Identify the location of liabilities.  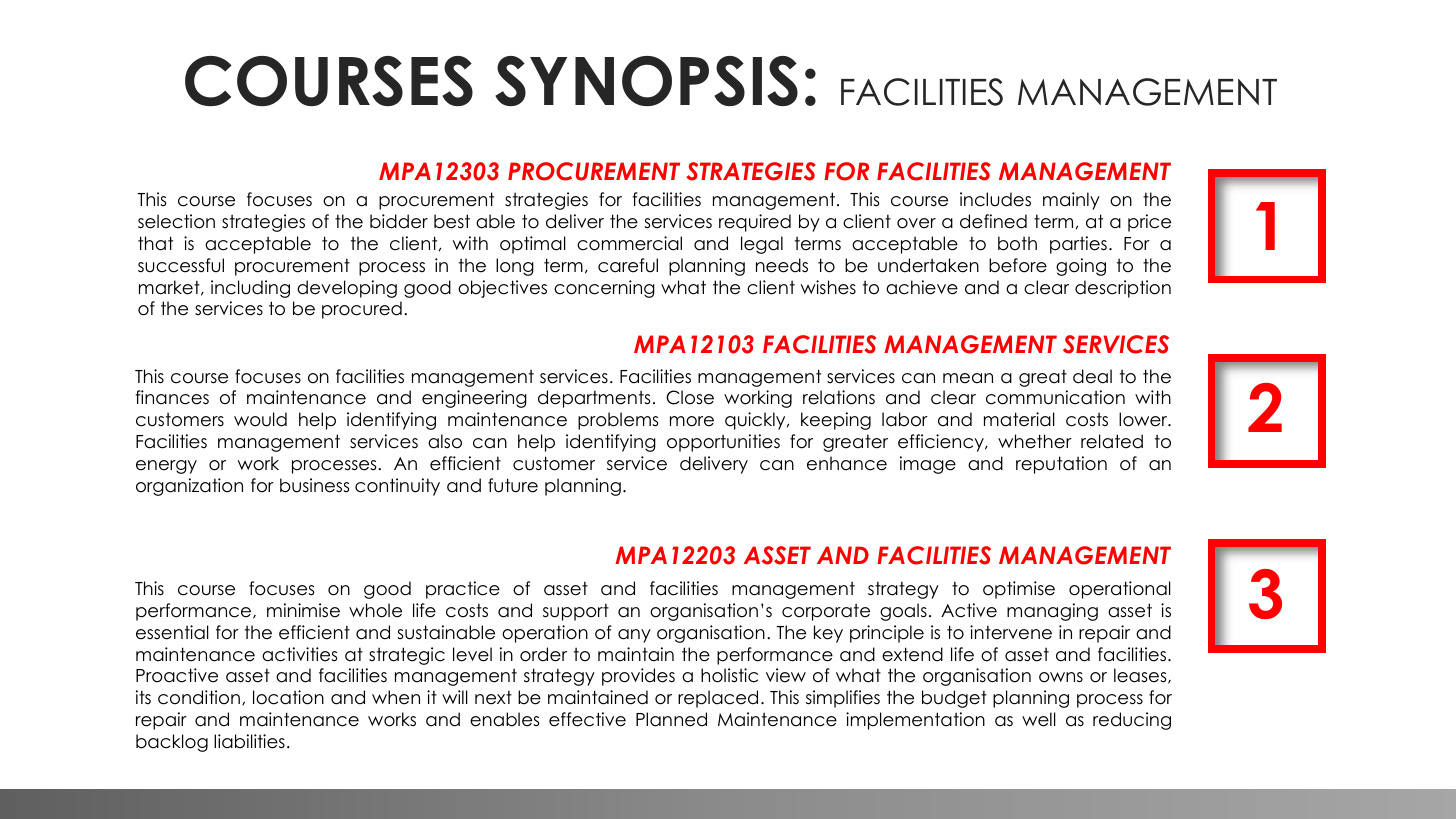
(249, 741).
